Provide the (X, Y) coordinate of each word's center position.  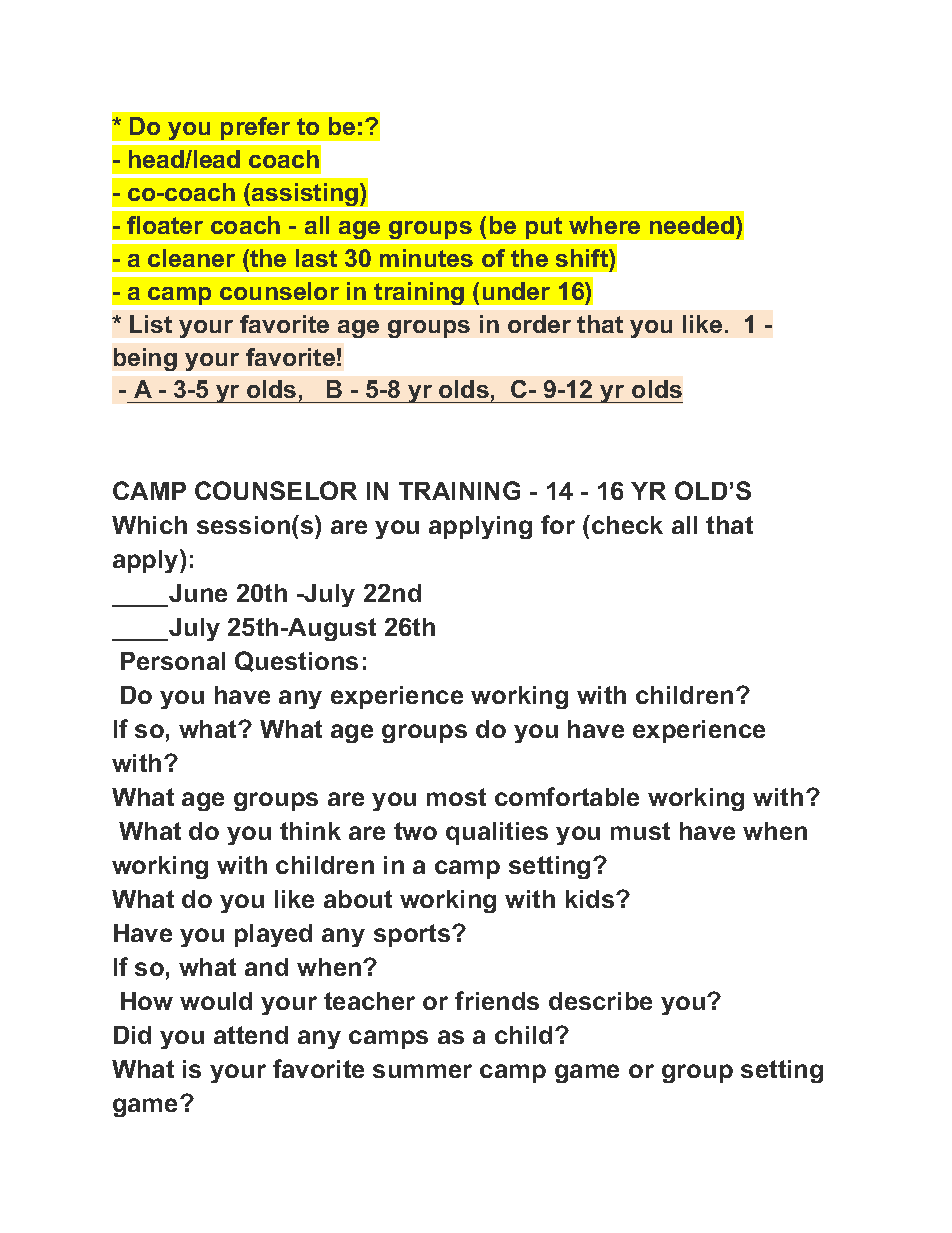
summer (422, 1071)
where (604, 225)
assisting (305, 194)
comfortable (567, 796)
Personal (173, 661)
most (456, 797)
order (539, 324)
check (626, 524)
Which (149, 525)
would (216, 1001)
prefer (255, 128)
